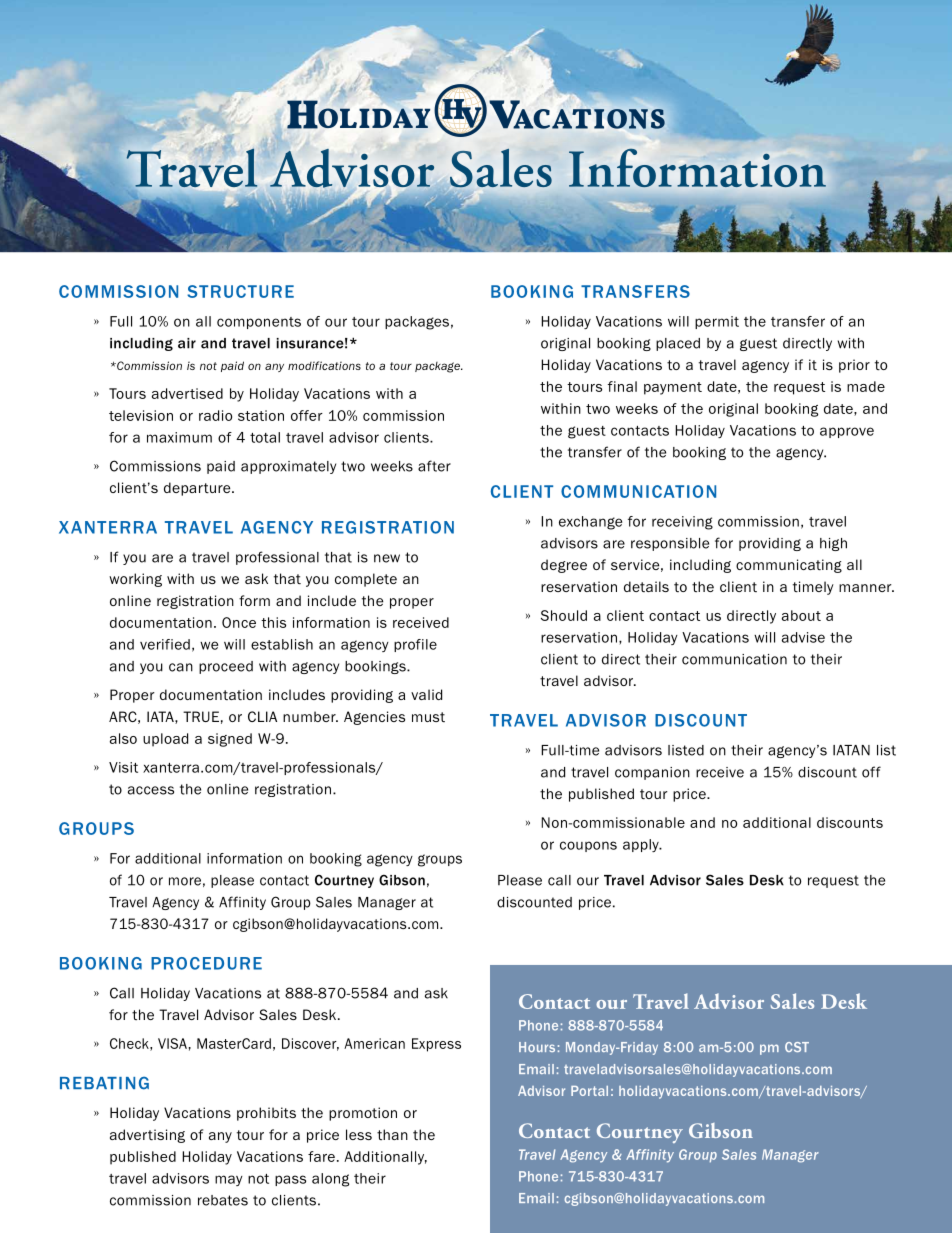 This image has width=952, height=1233. I want to click on components, so click(259, 323).
